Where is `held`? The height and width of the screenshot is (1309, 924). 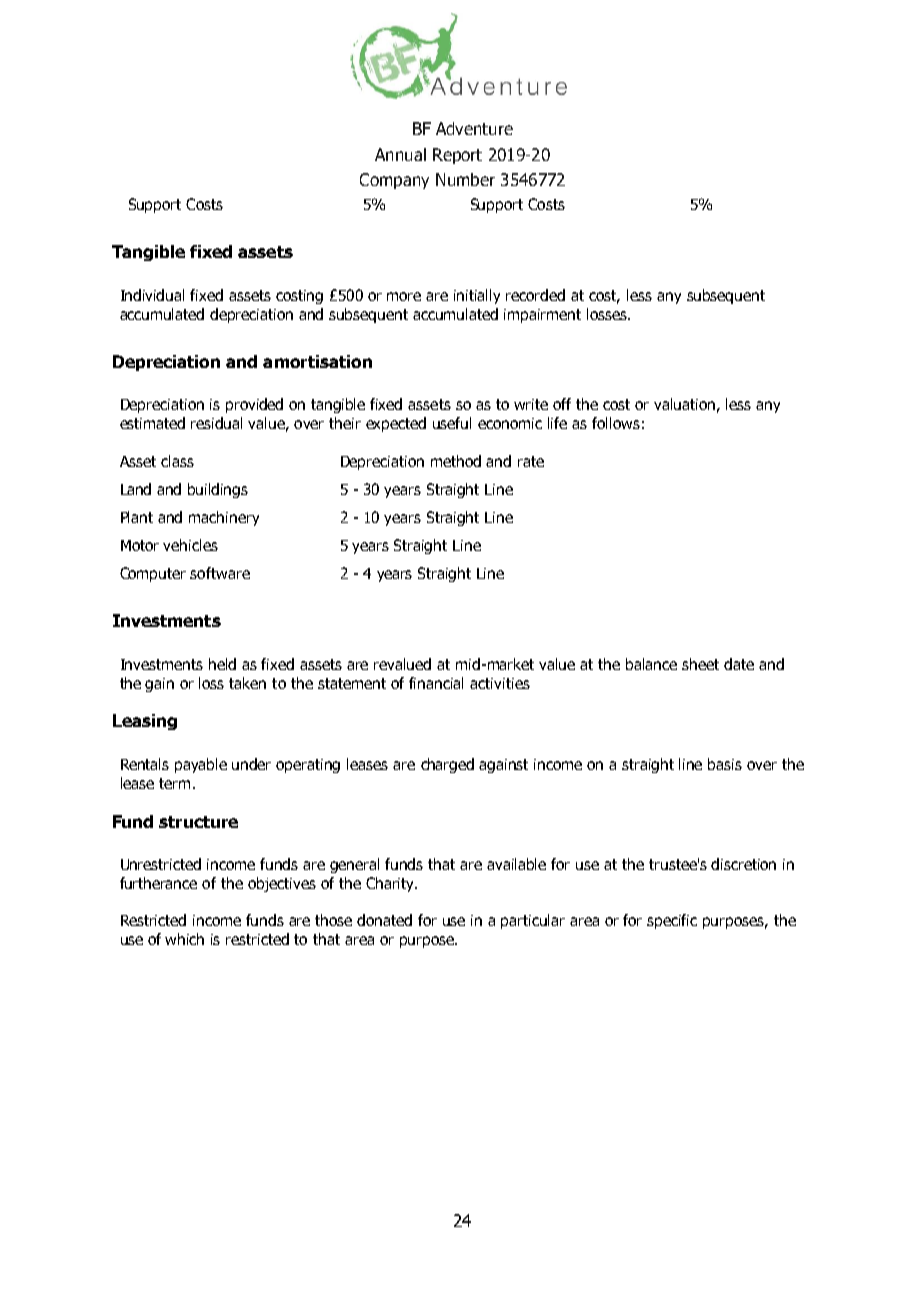 held is located at coordinates (222, 664).
